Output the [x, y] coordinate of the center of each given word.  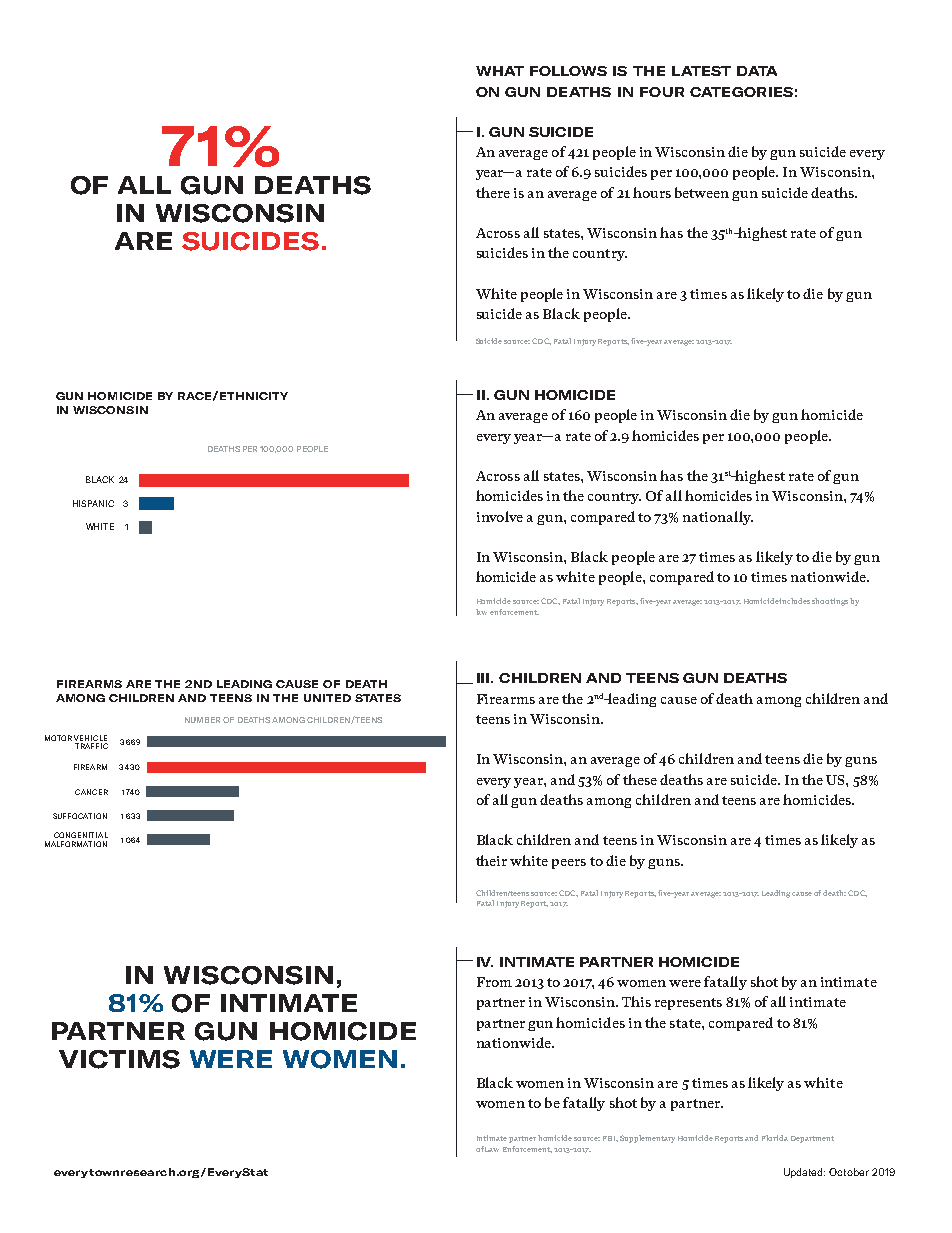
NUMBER [202, 720]
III [484, 678]
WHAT [500, 71]
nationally [718, 518]
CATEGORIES [741, 92]
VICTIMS [119, 1059]
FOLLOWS [568, 71]
